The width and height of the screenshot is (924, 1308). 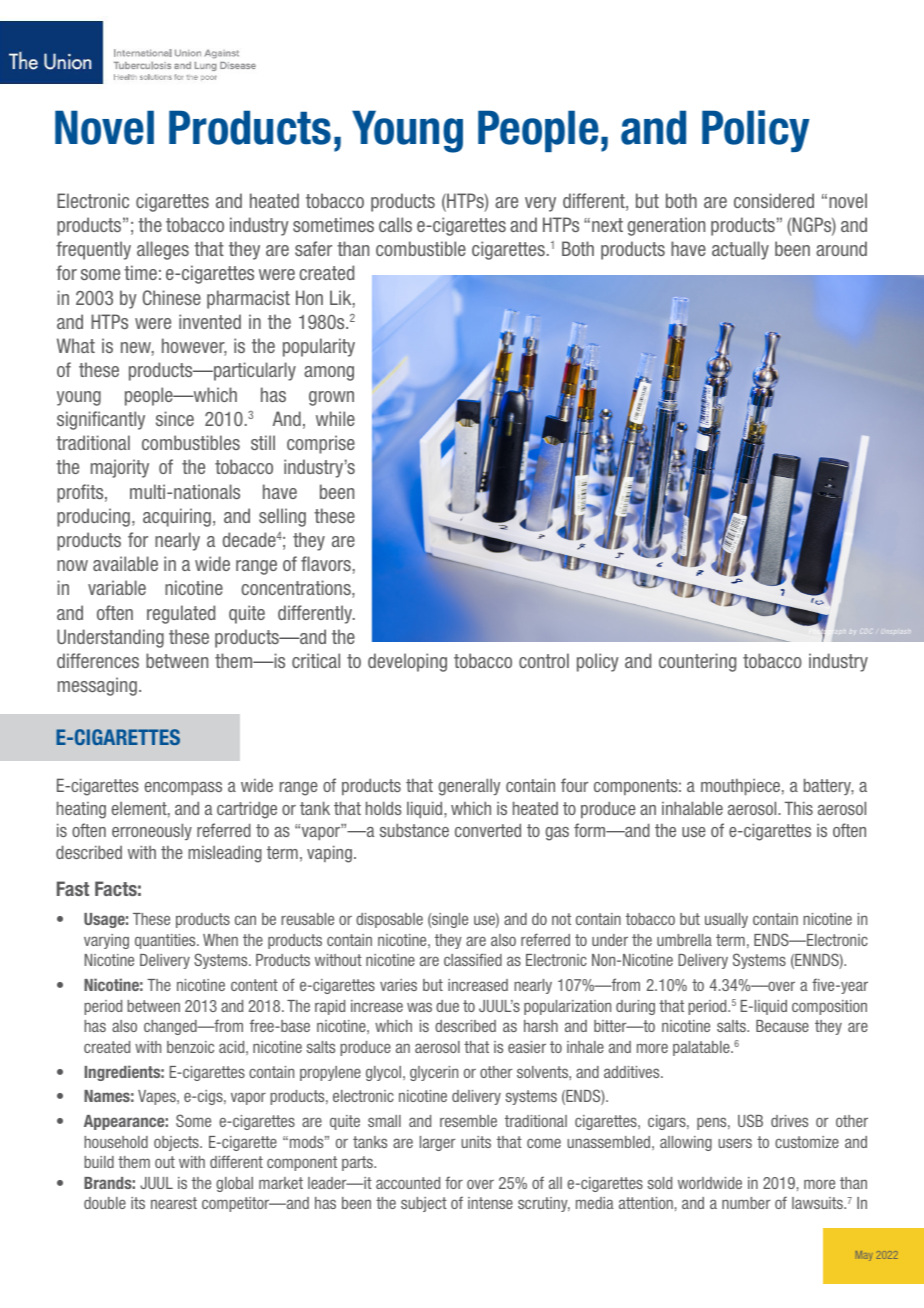 What do you see at coordinates (829, 786) in the screenshot?
I see `battery` at bounding box center [829, 786].
